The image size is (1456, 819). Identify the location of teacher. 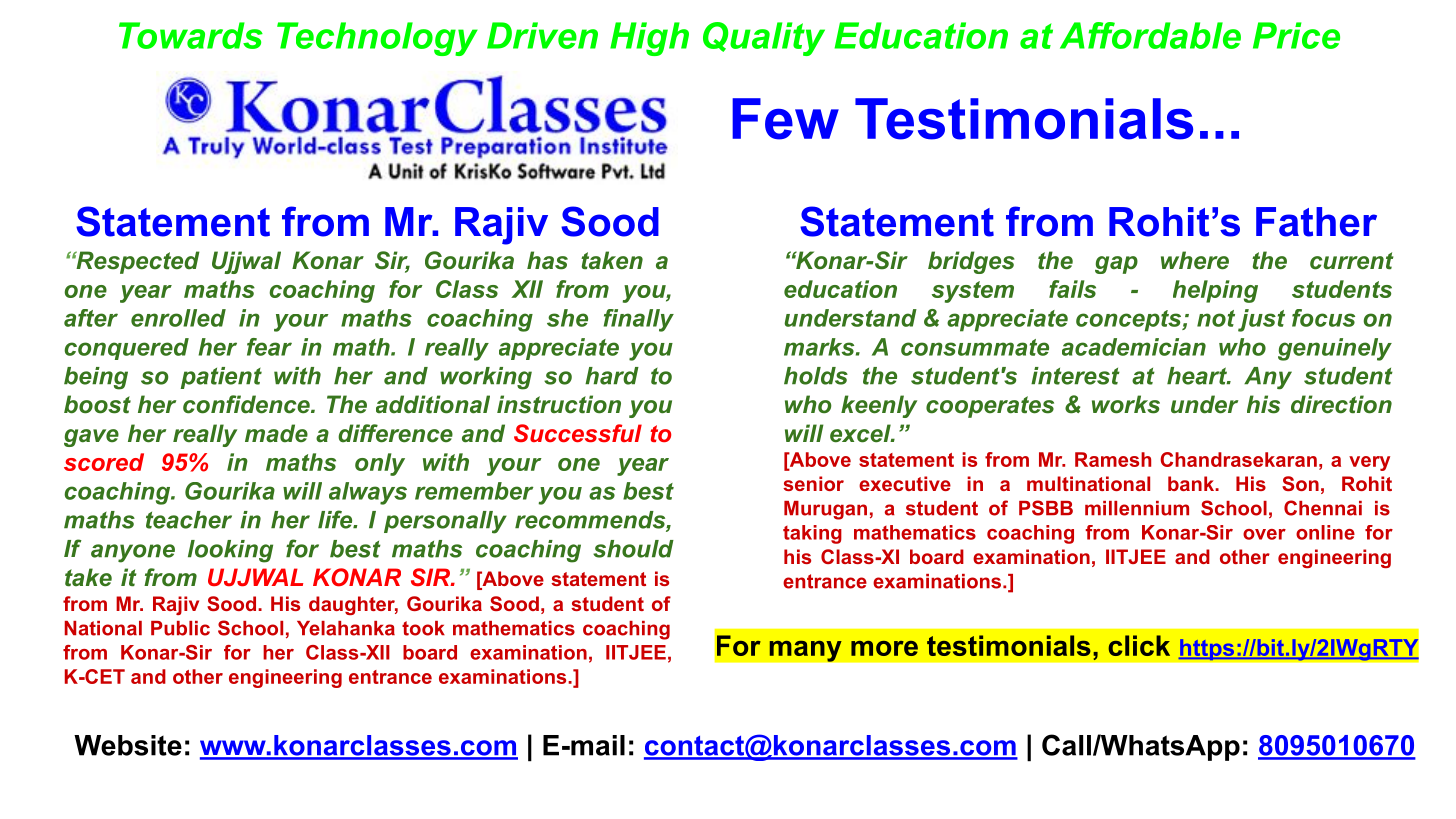
(189, 520).
